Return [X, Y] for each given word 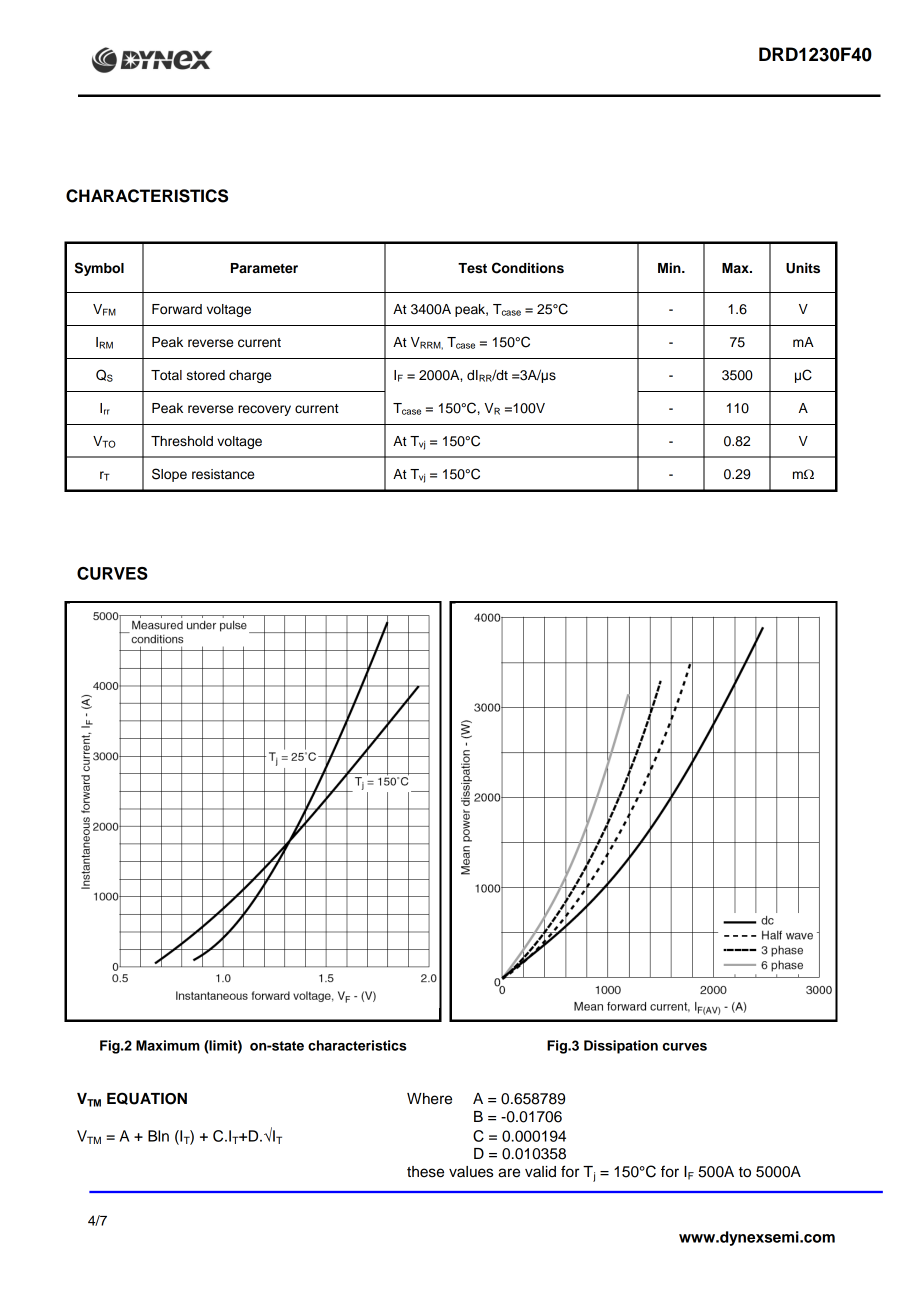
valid [540, 1172]
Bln [158, 1136]
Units [803, 268]
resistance [223, 474]
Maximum [168, 1045]
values [471, 1172]
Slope [169, 475]
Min [670, 268]
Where [429, 1099]
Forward [177, 309]
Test [472, 268]
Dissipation [621, 1047]
